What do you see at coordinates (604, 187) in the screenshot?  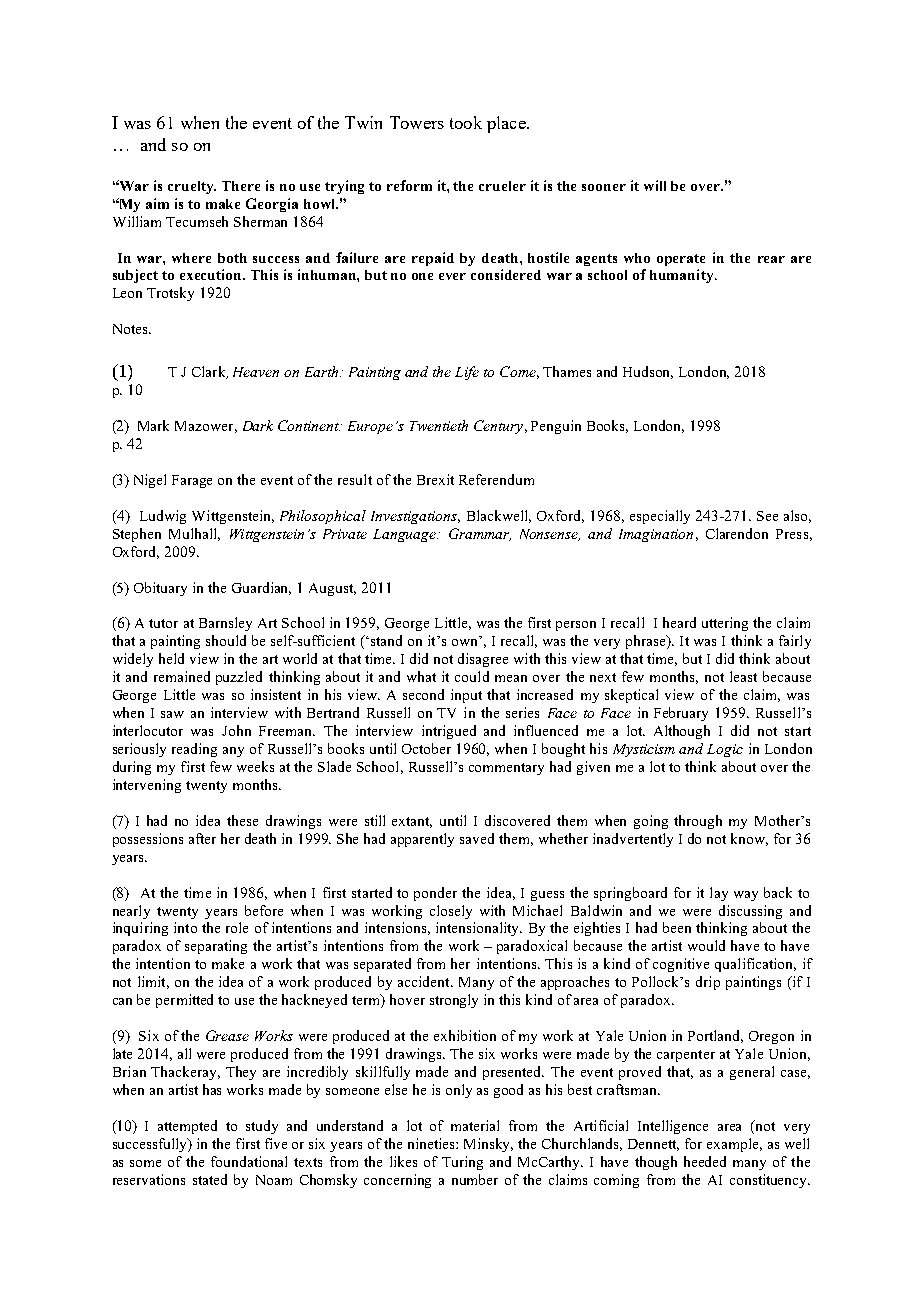 I see `sooner` at bounding box center [604, 187].
